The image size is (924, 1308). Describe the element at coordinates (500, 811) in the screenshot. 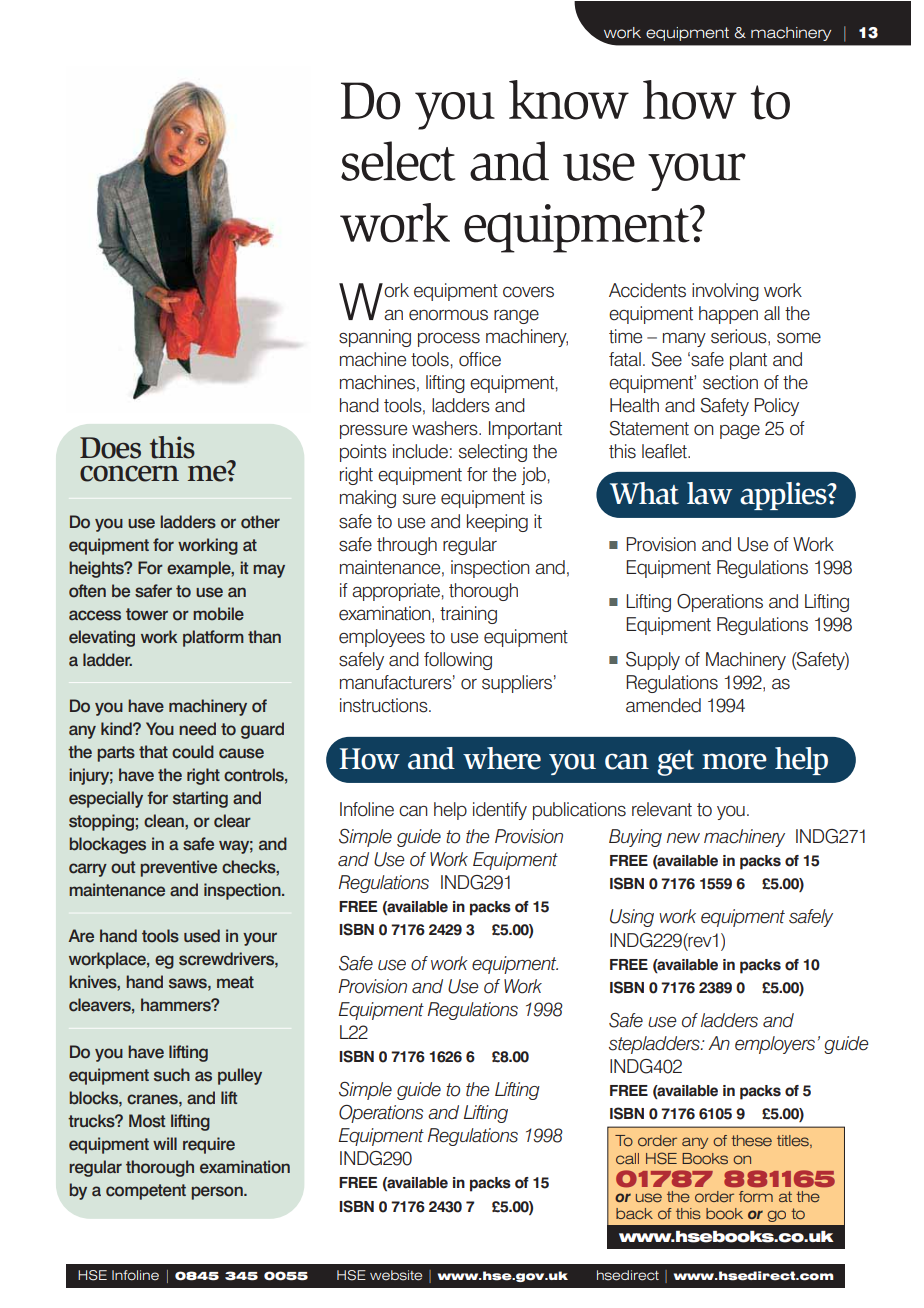

I see `identify` at that location.
